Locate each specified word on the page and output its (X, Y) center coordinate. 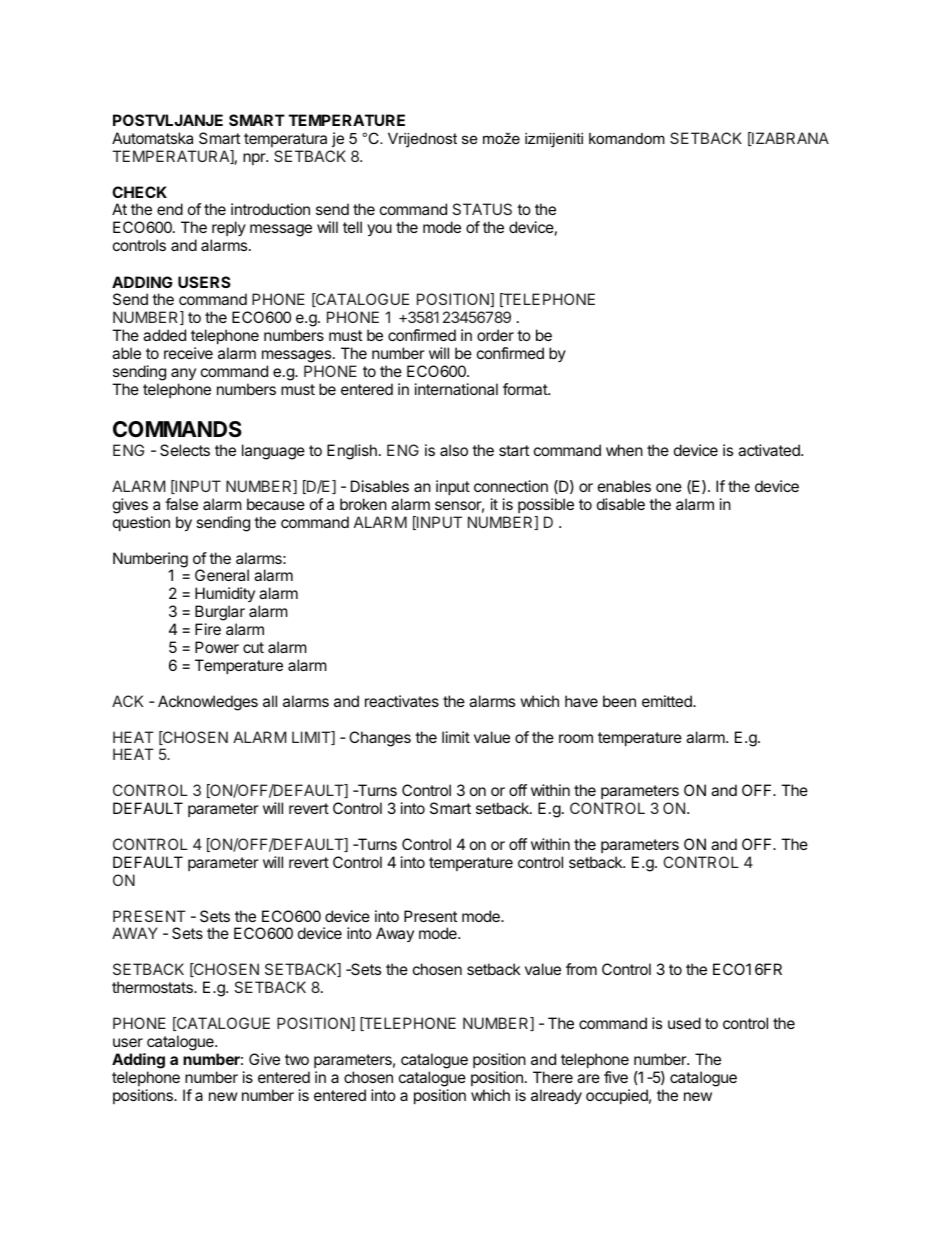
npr (255, 159)
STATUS (482, 209)
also (454, 450)
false (181, 504)
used (684, 1023)
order (495, 335)
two (297, 1059)
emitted (668, 701)
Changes (380, 739)
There (553, 1077)
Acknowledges (208, 703)
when (624, 450)
